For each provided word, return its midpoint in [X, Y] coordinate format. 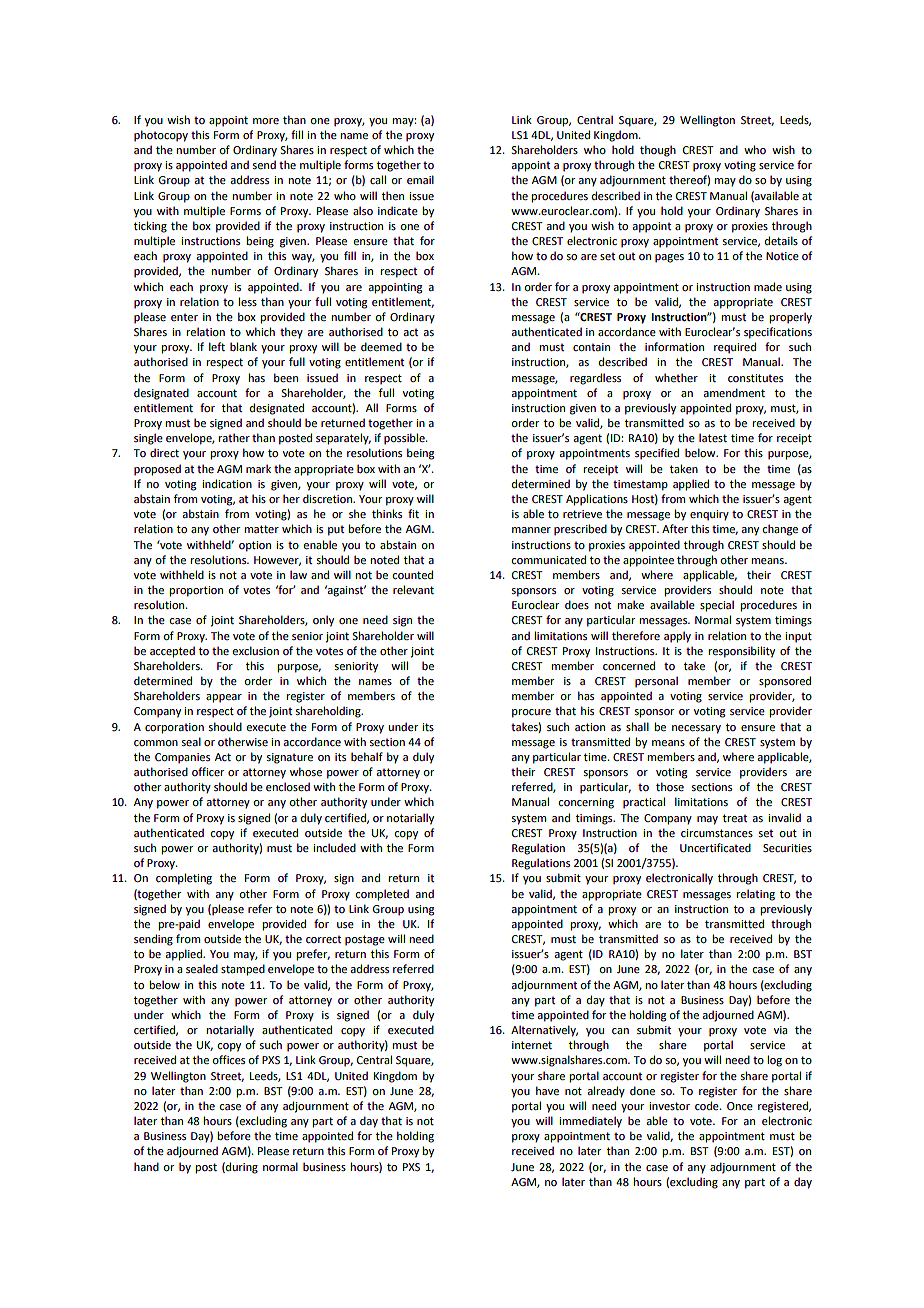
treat [735, 818]
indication [227, 483]
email [420, 179]
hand [146, 1166]
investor [669, 1106]
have [547, 1090]
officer [208, 771]
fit [413, 513]
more [266, 121]
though [658, 151]
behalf [367, 756]
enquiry [709, 515]
